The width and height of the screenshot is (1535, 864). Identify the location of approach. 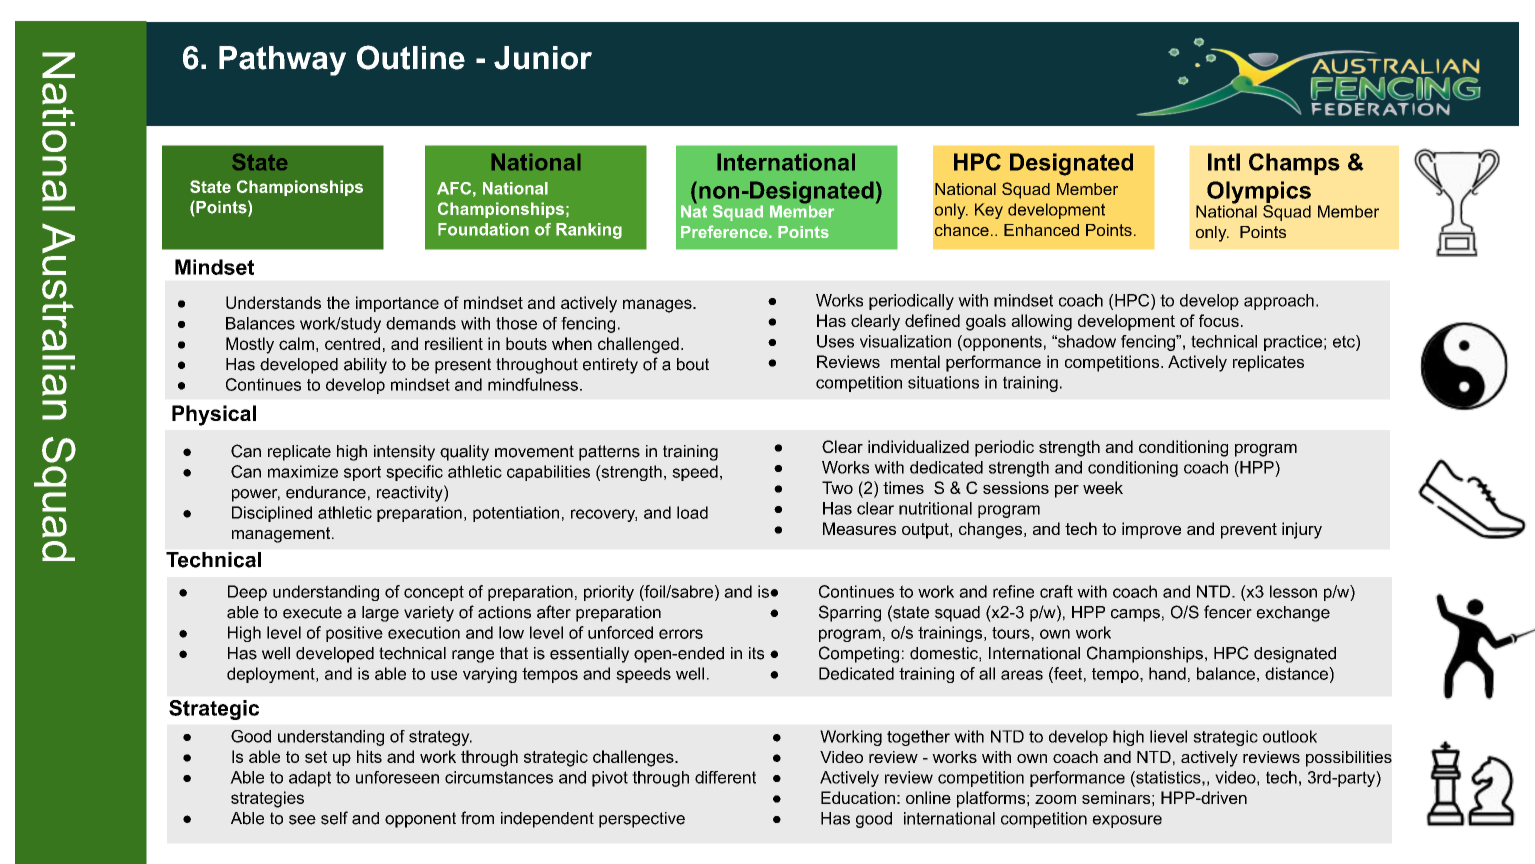
(1279, 302).
